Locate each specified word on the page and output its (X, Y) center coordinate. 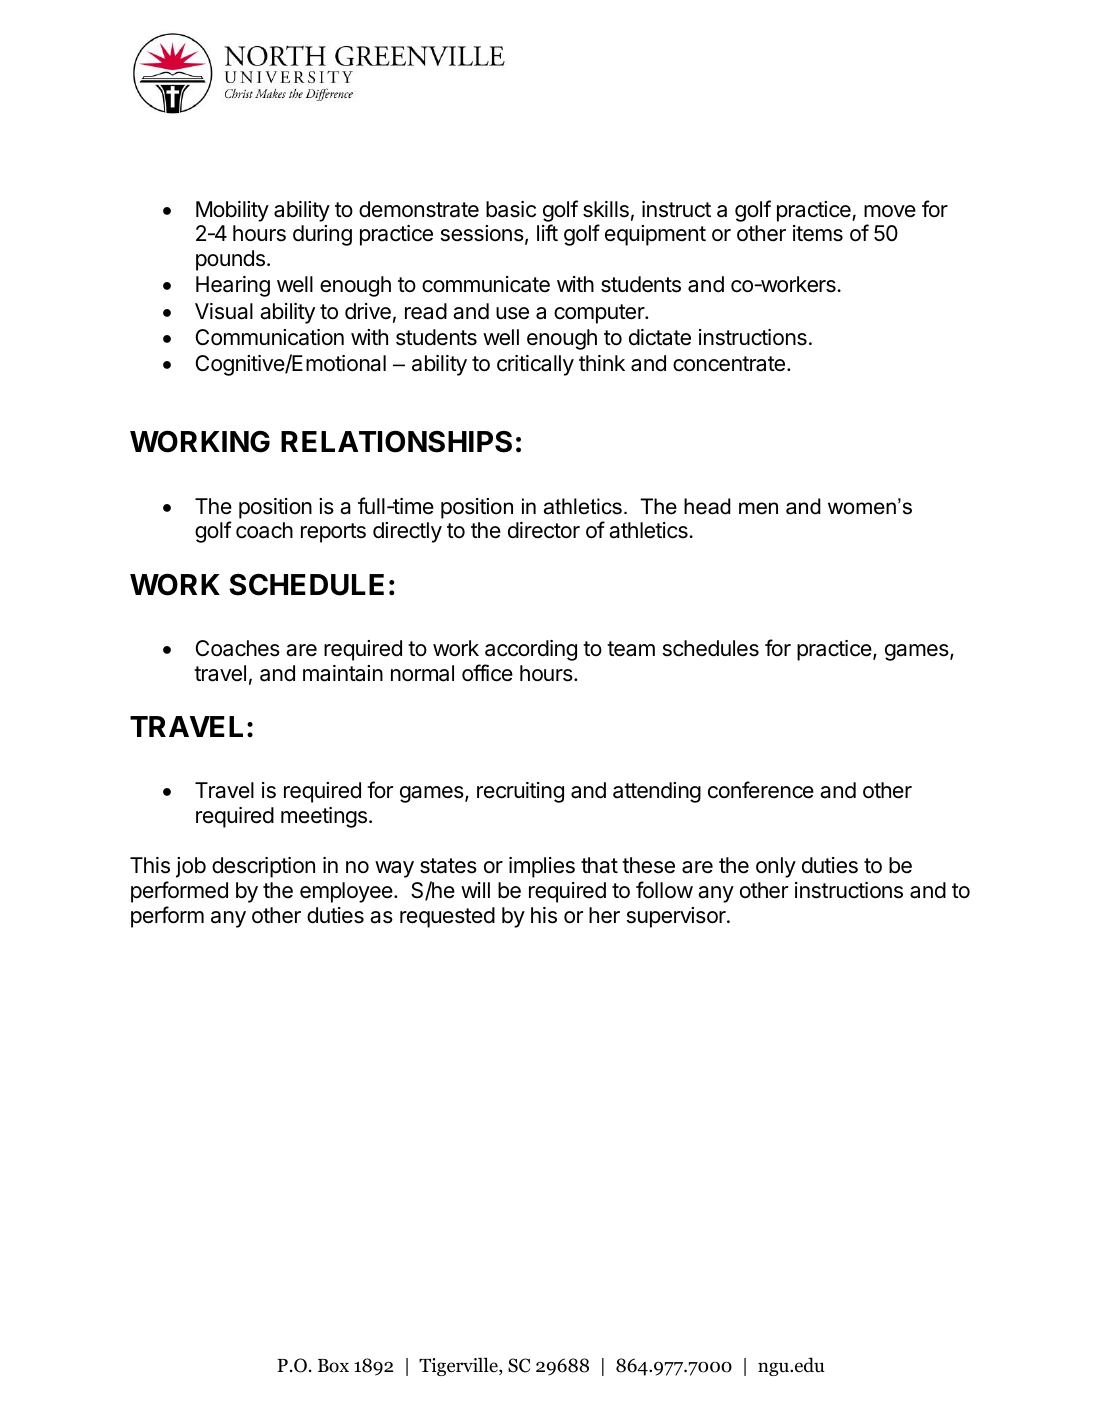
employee (346, 892)
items (818, 233)
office (487, 673)
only (776, 867)
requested (447, 917)
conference (761, 790)
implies (542, 867)
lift (547, 232)
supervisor (677, 917)
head (707, 506)
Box (333, 1366)
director (544, 530)
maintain (343, 673)
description (263, 867)
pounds (230, 260)
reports (333, 533)
